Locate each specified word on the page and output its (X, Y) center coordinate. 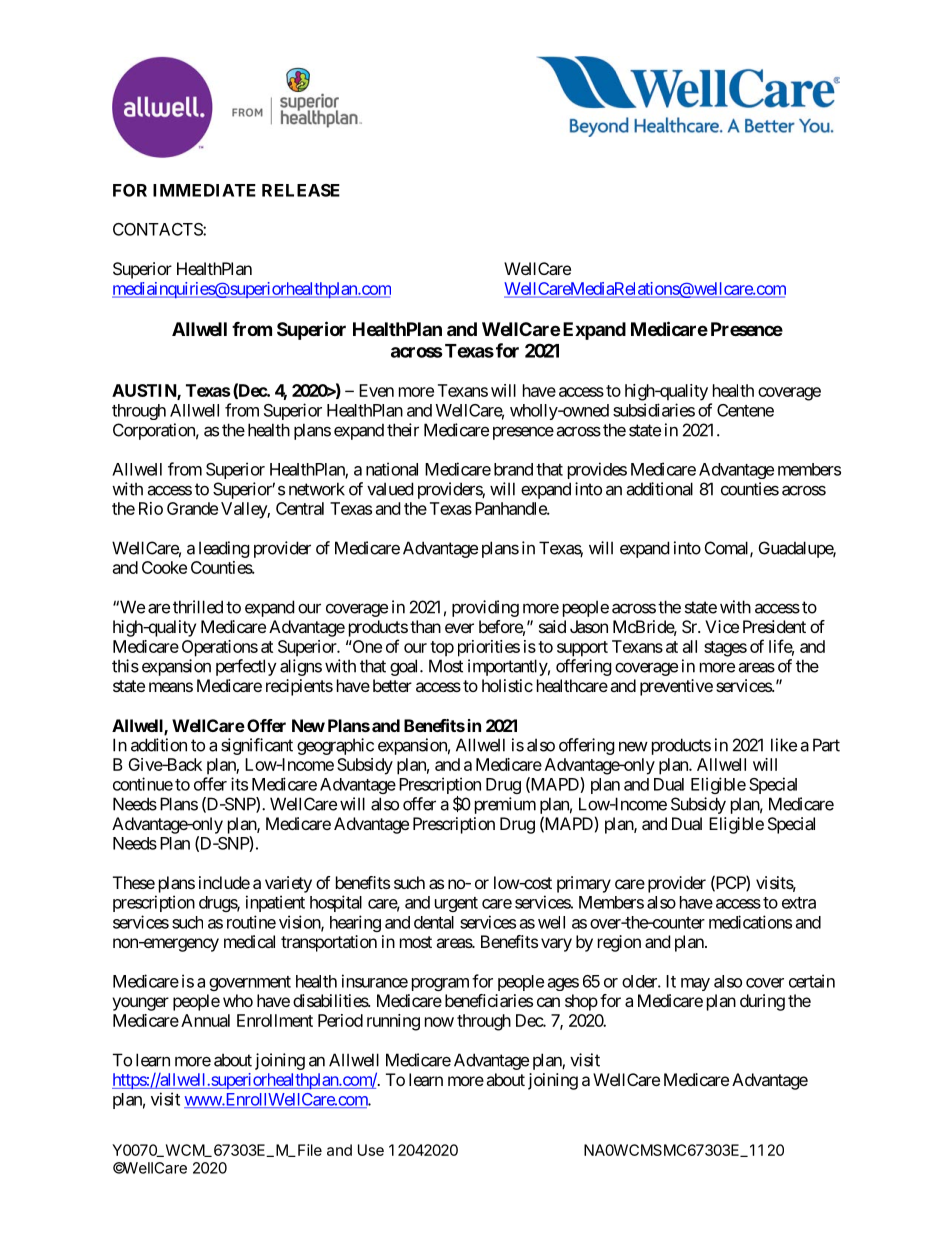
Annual (205, 1020)
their (403, 430)
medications (750, 922)
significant (257, 746)
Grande (192, 508)
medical (249, 941)
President (774, 626)
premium (505, 805)
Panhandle (511, 508)
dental (434, 922)
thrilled (198, 607)
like (784, 745)
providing (485, 608)
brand (513, 469)
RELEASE (301, 190)
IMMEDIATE (204, 190)
